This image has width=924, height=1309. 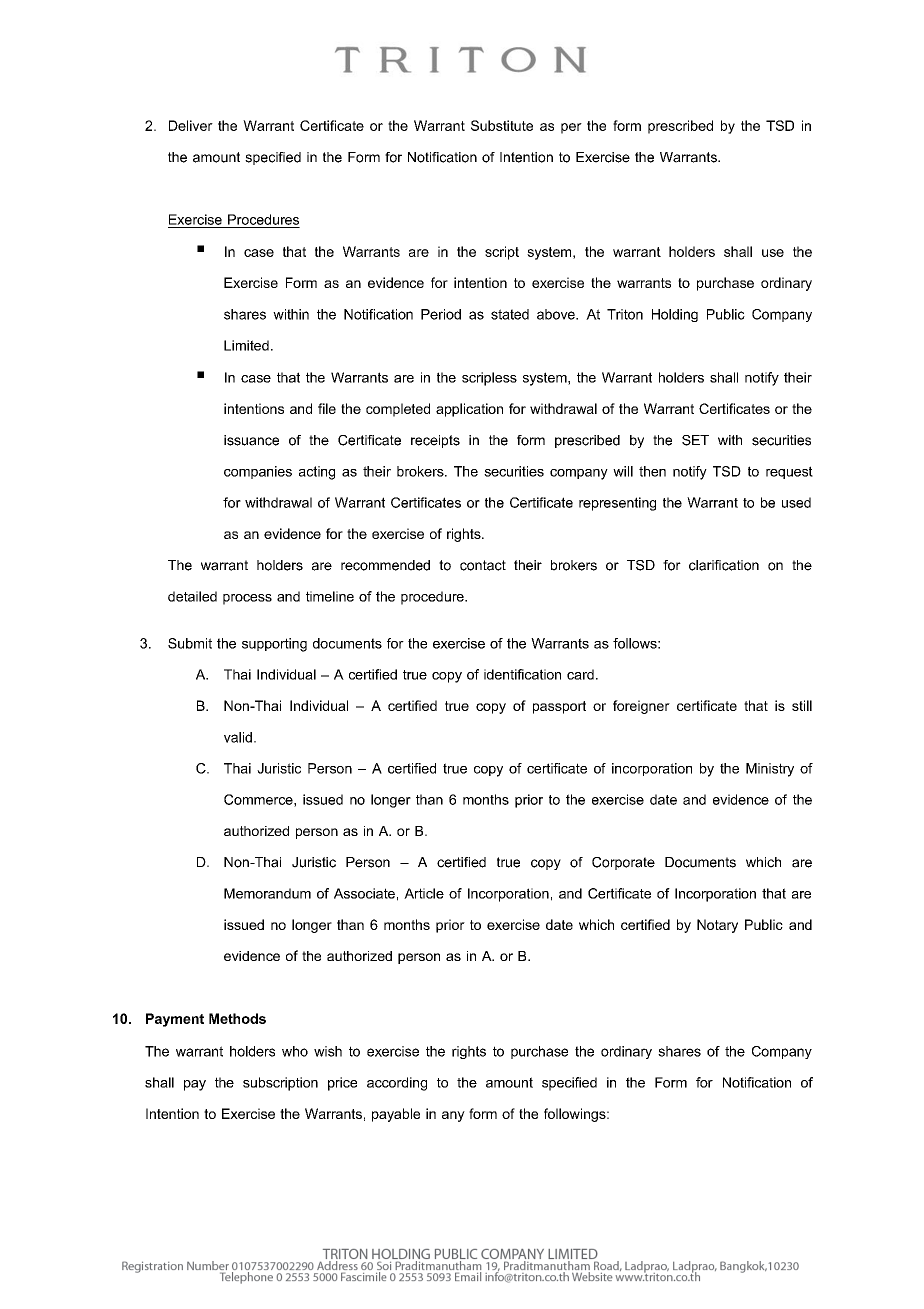 I want to click on process, so click(x=247, y=599).
